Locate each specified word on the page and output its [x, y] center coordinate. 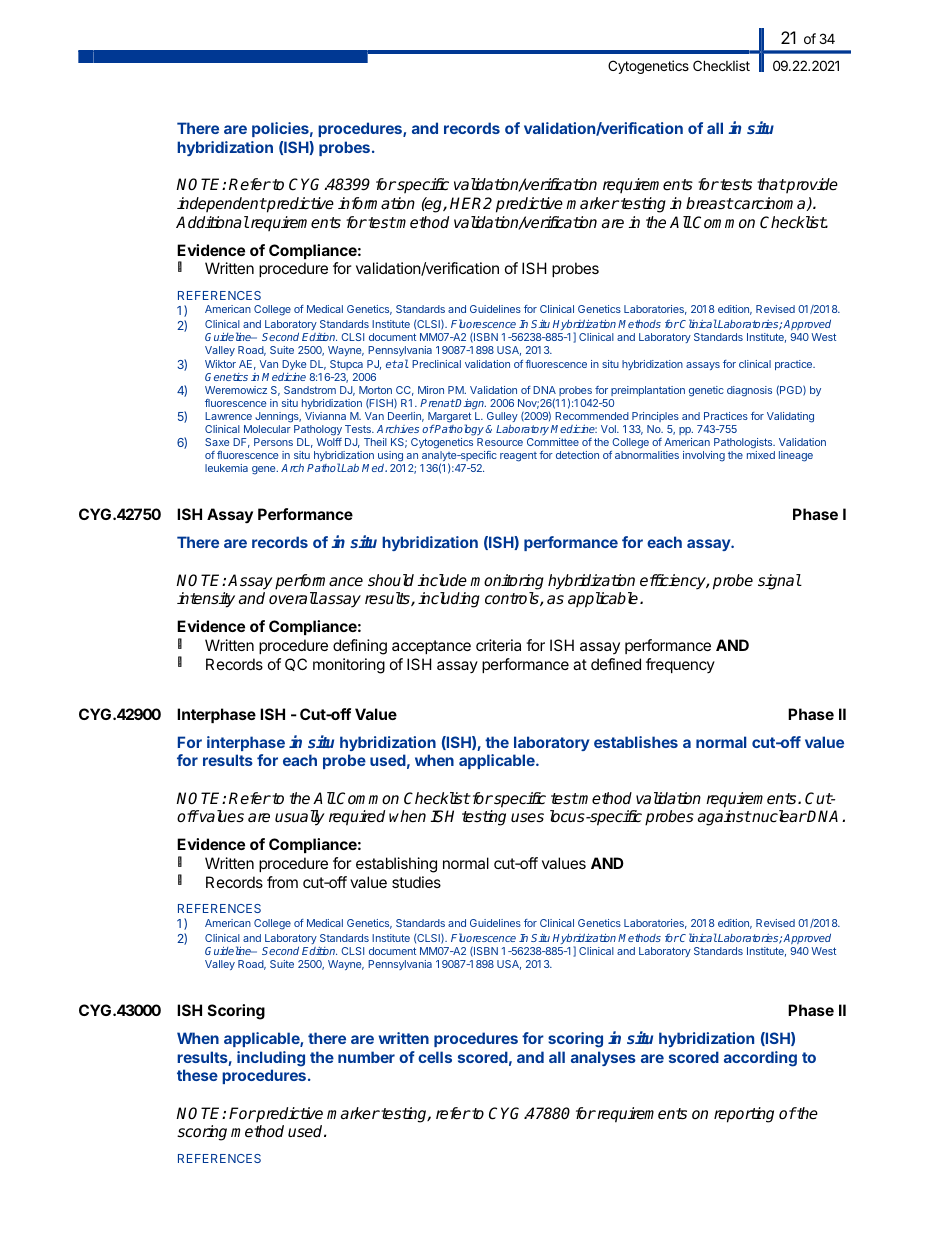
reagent [518, 457]
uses [527, 818]
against [724, 818]
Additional [212, 222]
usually [300, 818]
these [197, 1075]
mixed [761, 455]
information [376, 203]
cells [435, 1057]
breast [709, 203]
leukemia [226, 468]
